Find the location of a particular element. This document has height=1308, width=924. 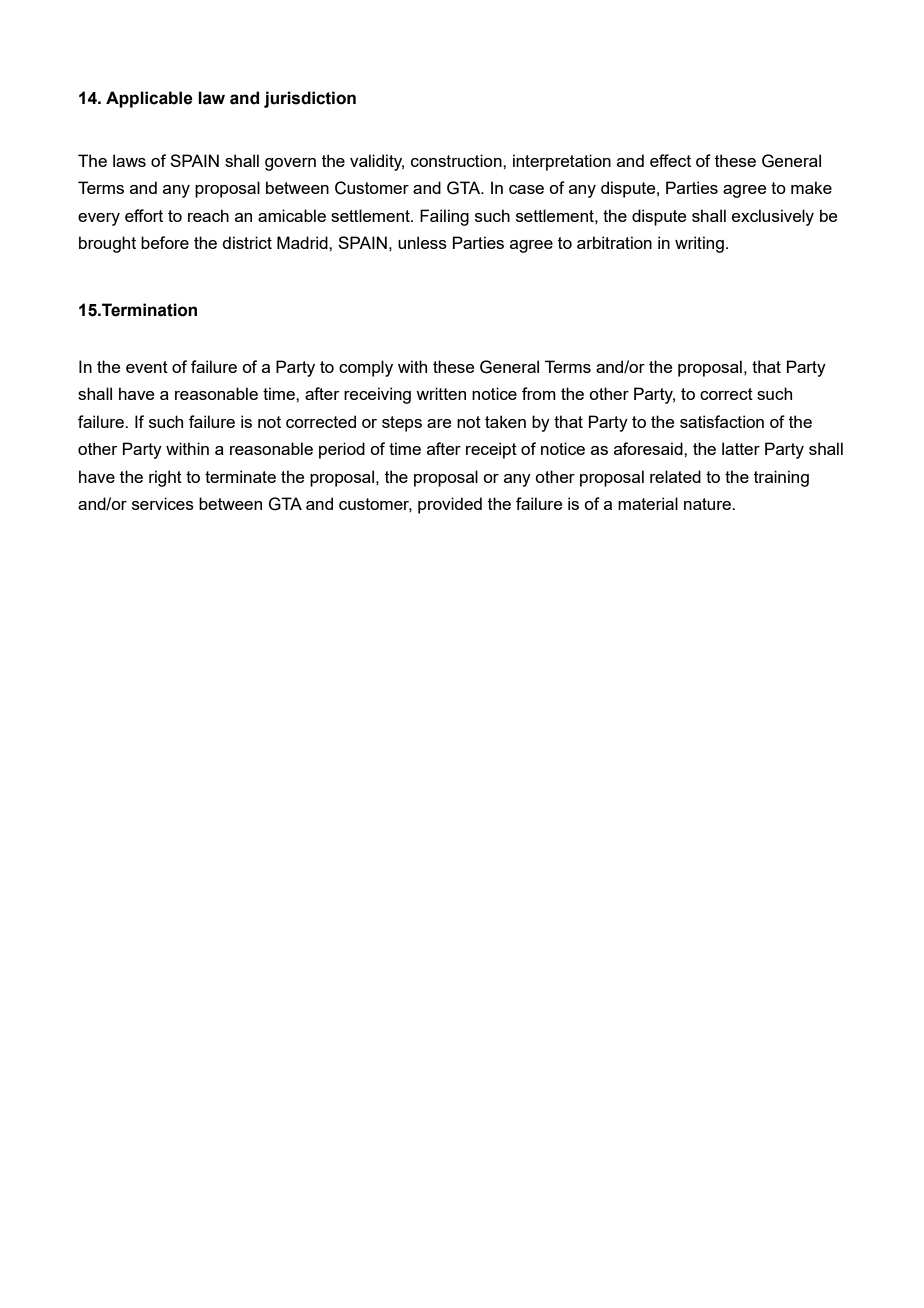

Failing is located at coordinates (444, 217).
